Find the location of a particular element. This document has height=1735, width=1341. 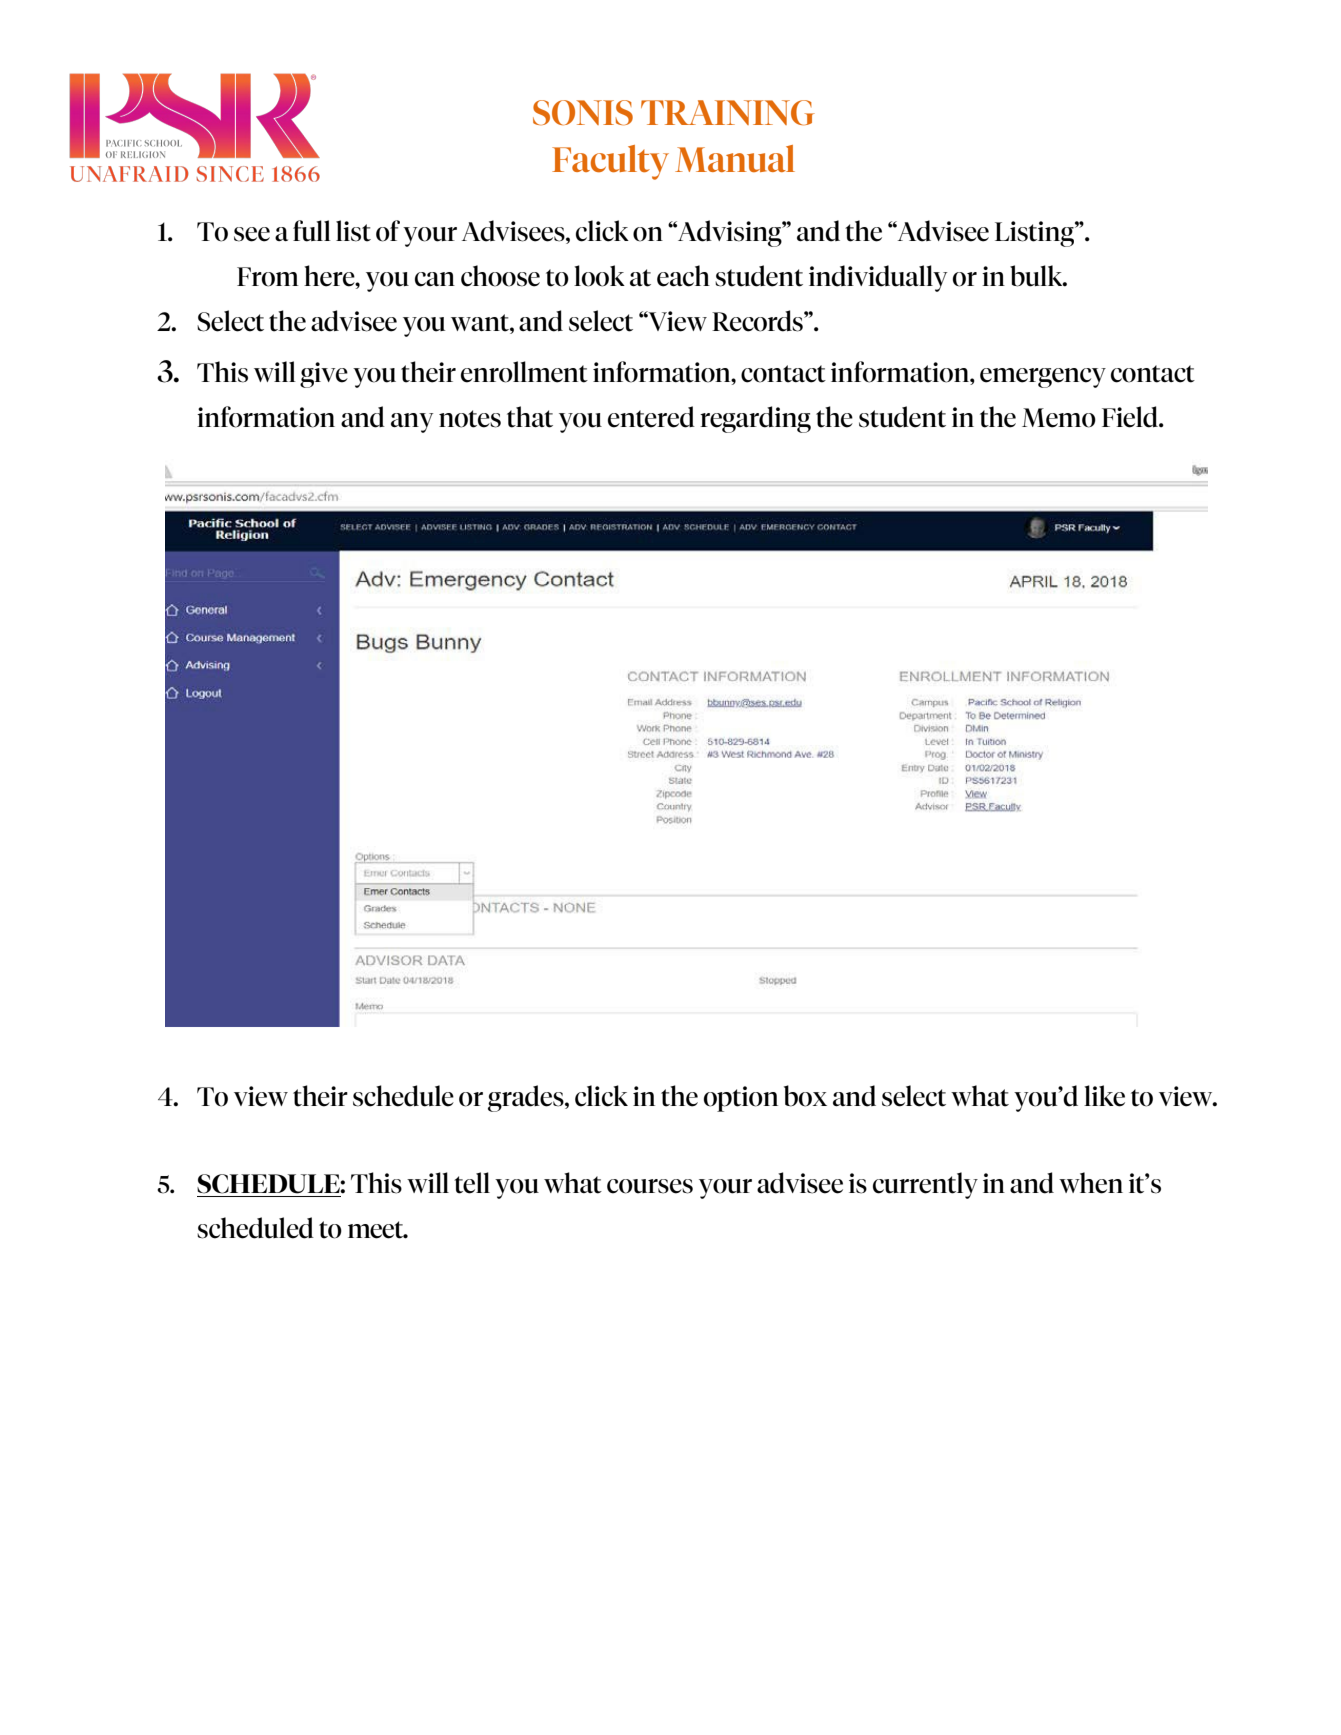

courses is located at coordinates (650, 1186).
